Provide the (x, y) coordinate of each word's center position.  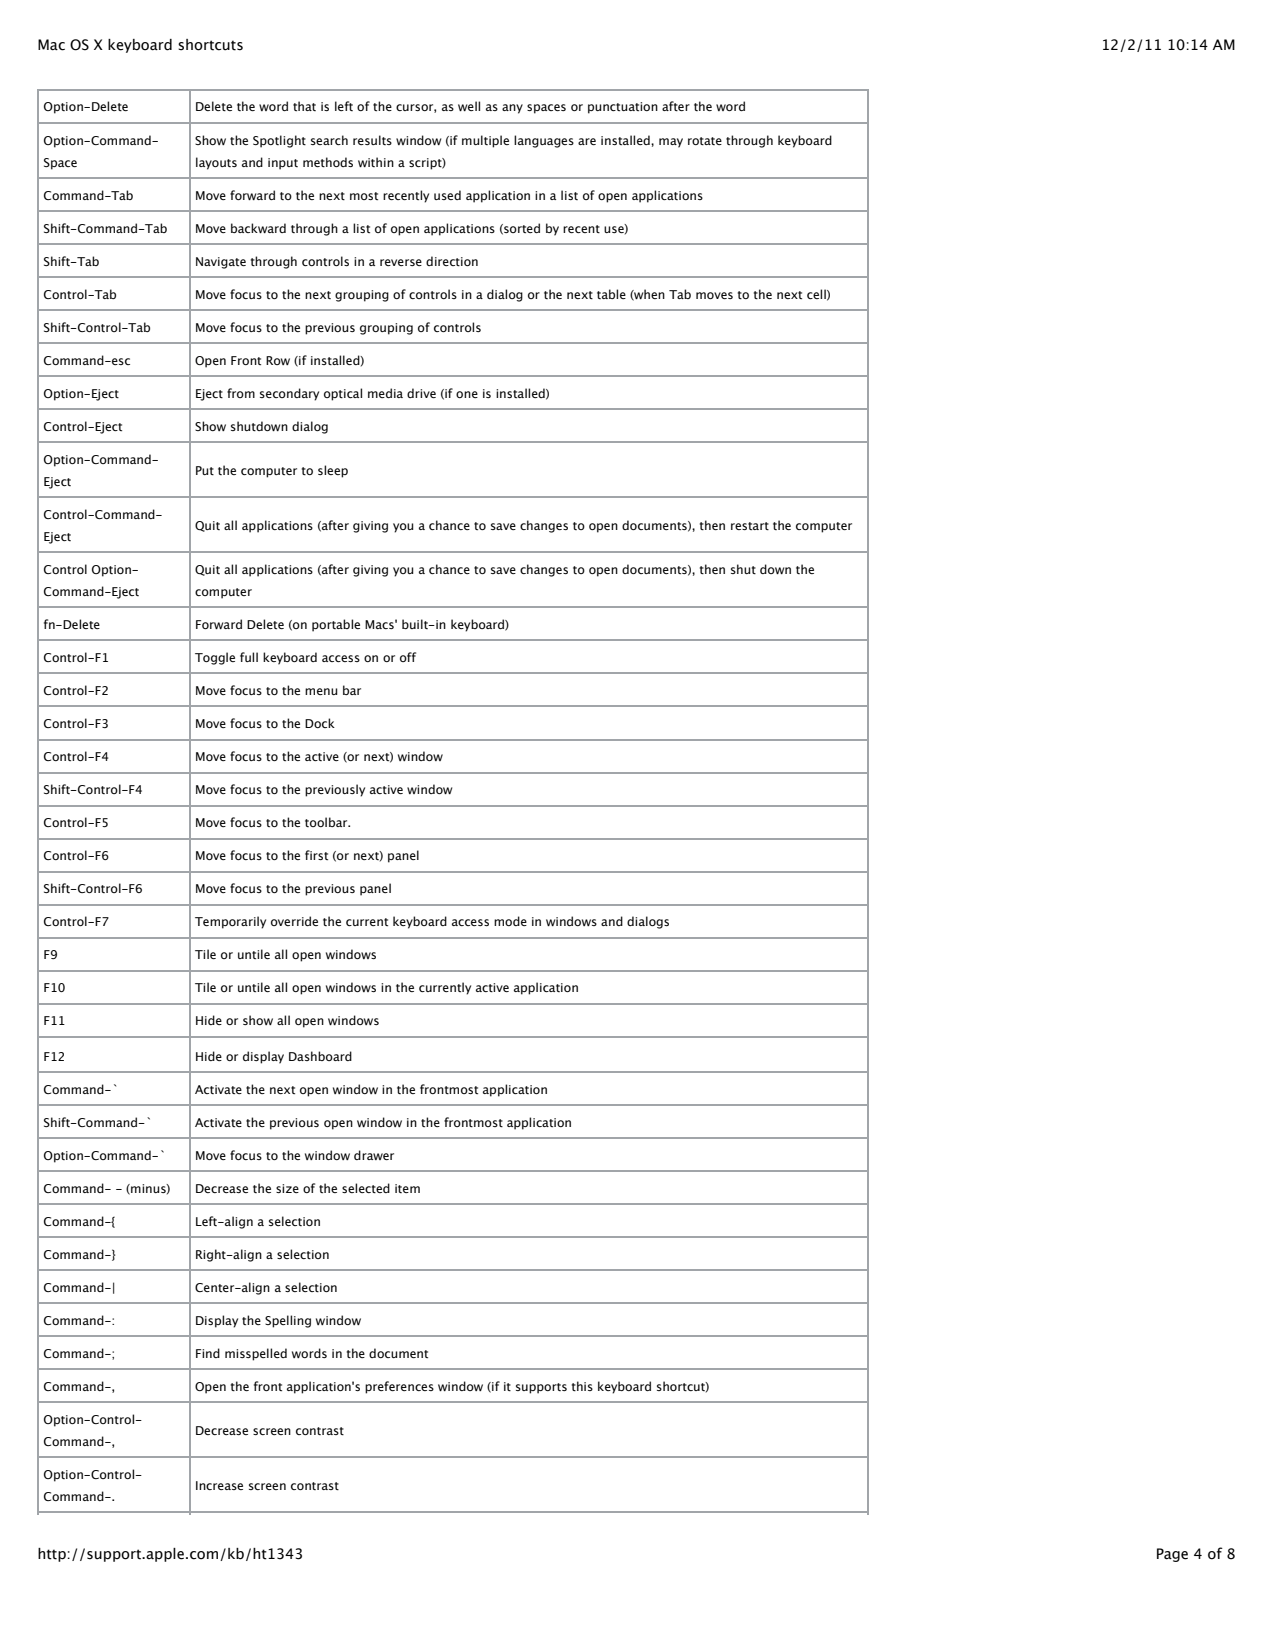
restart (750, 526)
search (329, 140)
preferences (399, 1387)
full (249, 657)
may (671, 143)
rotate (705, 141)
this (582, 1386)
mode (510, 921)
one (467, 394)
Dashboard (320, 1056)
